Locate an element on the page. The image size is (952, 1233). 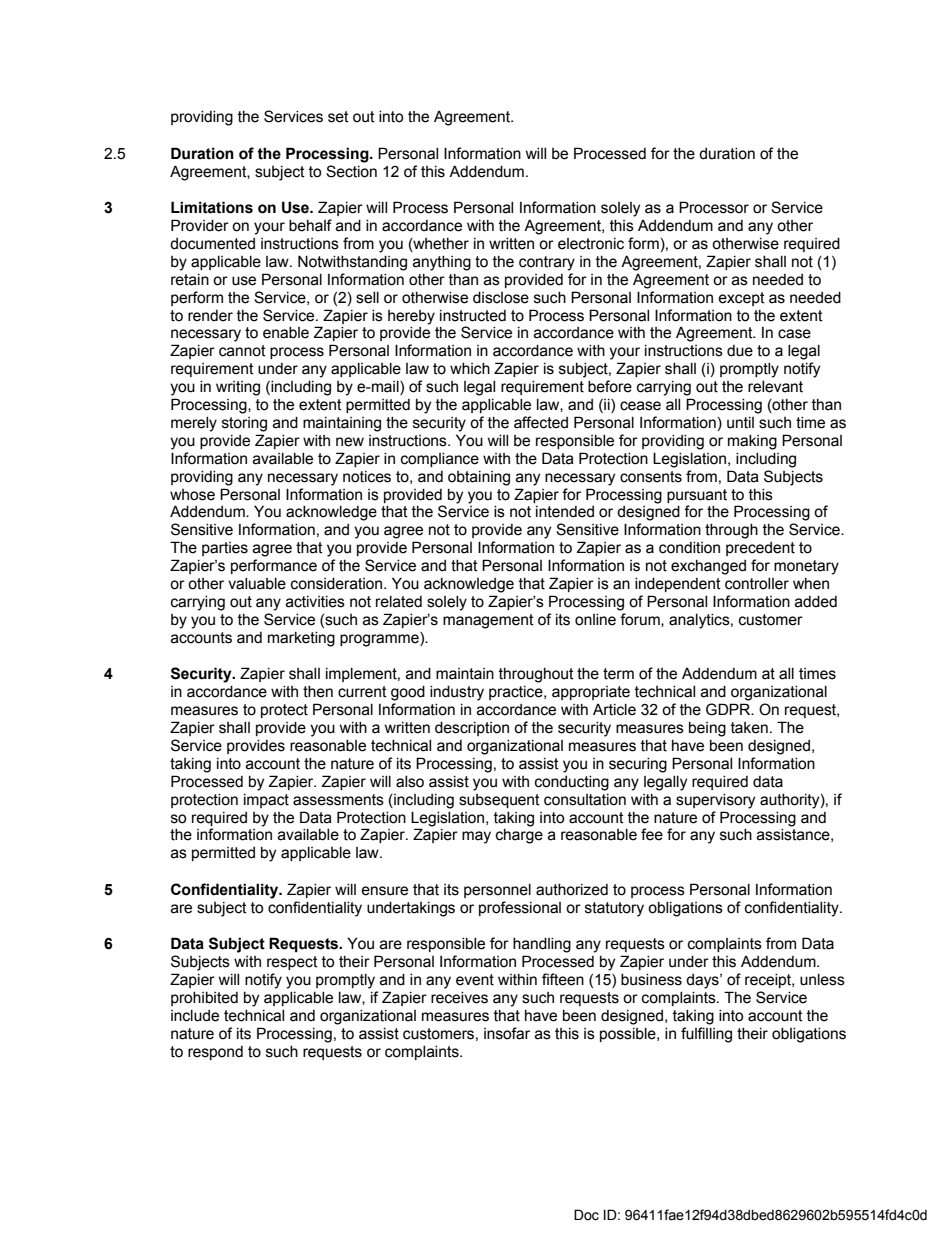
impact is located at coordinates (266, 801).
